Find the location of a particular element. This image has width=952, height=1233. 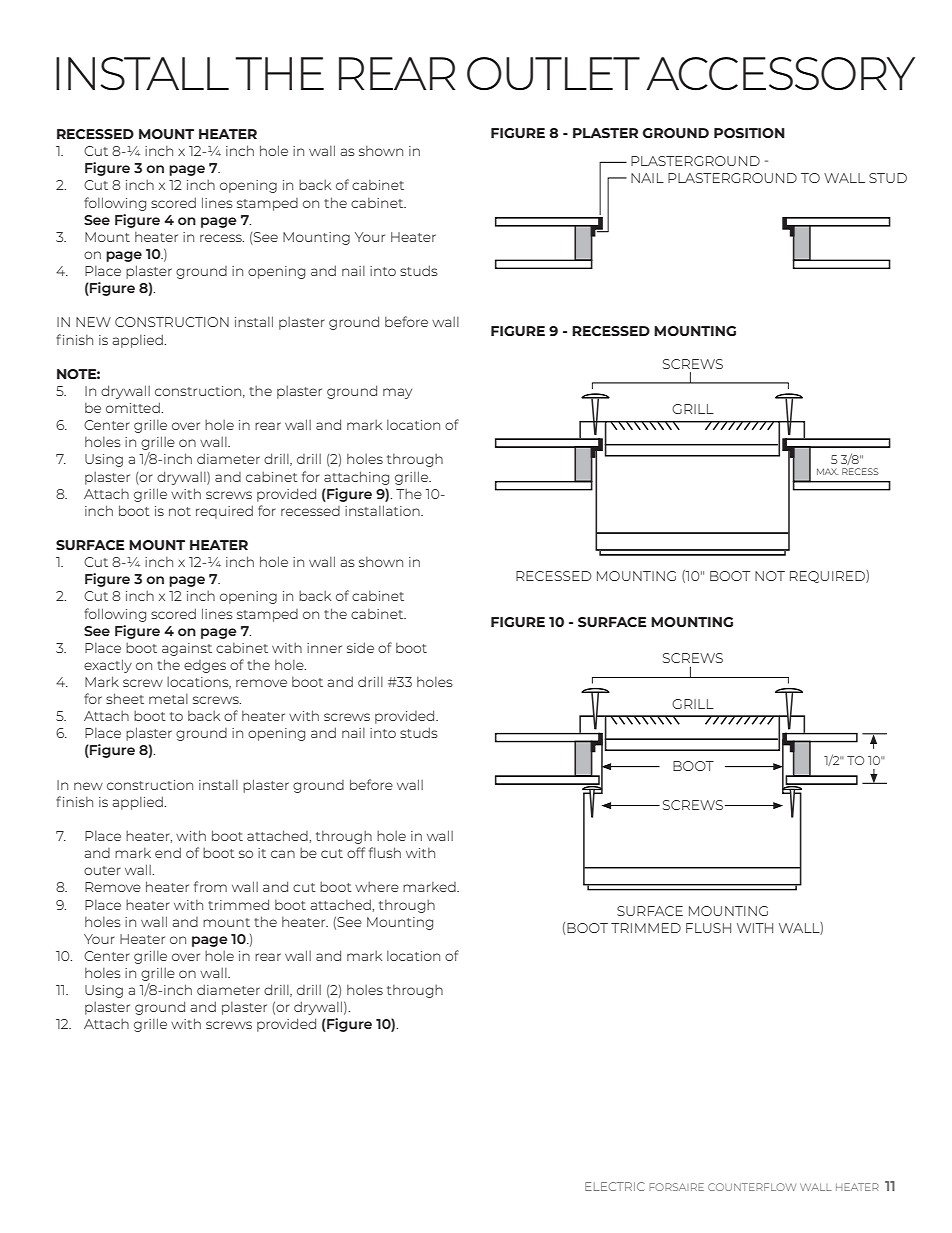

from is located at coordinates (210, 886).
